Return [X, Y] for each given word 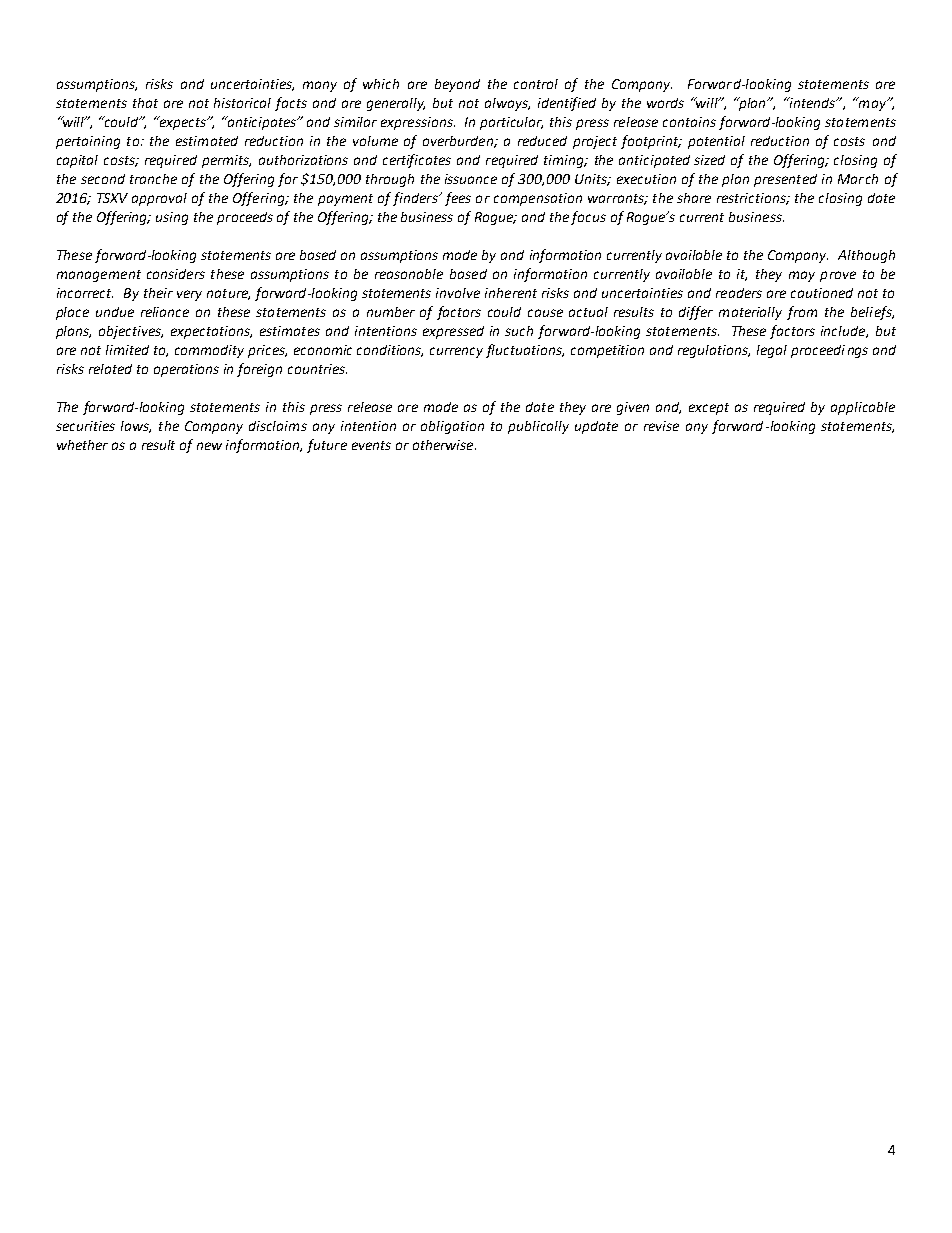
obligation [452, 427]
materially [750, 313]
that [145, 103]
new [209, 446]
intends [812, 102]
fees [458, 199]
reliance [165, 312]
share [694, 198]
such [519, 331]
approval [159, 199]
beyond [457, 85]
